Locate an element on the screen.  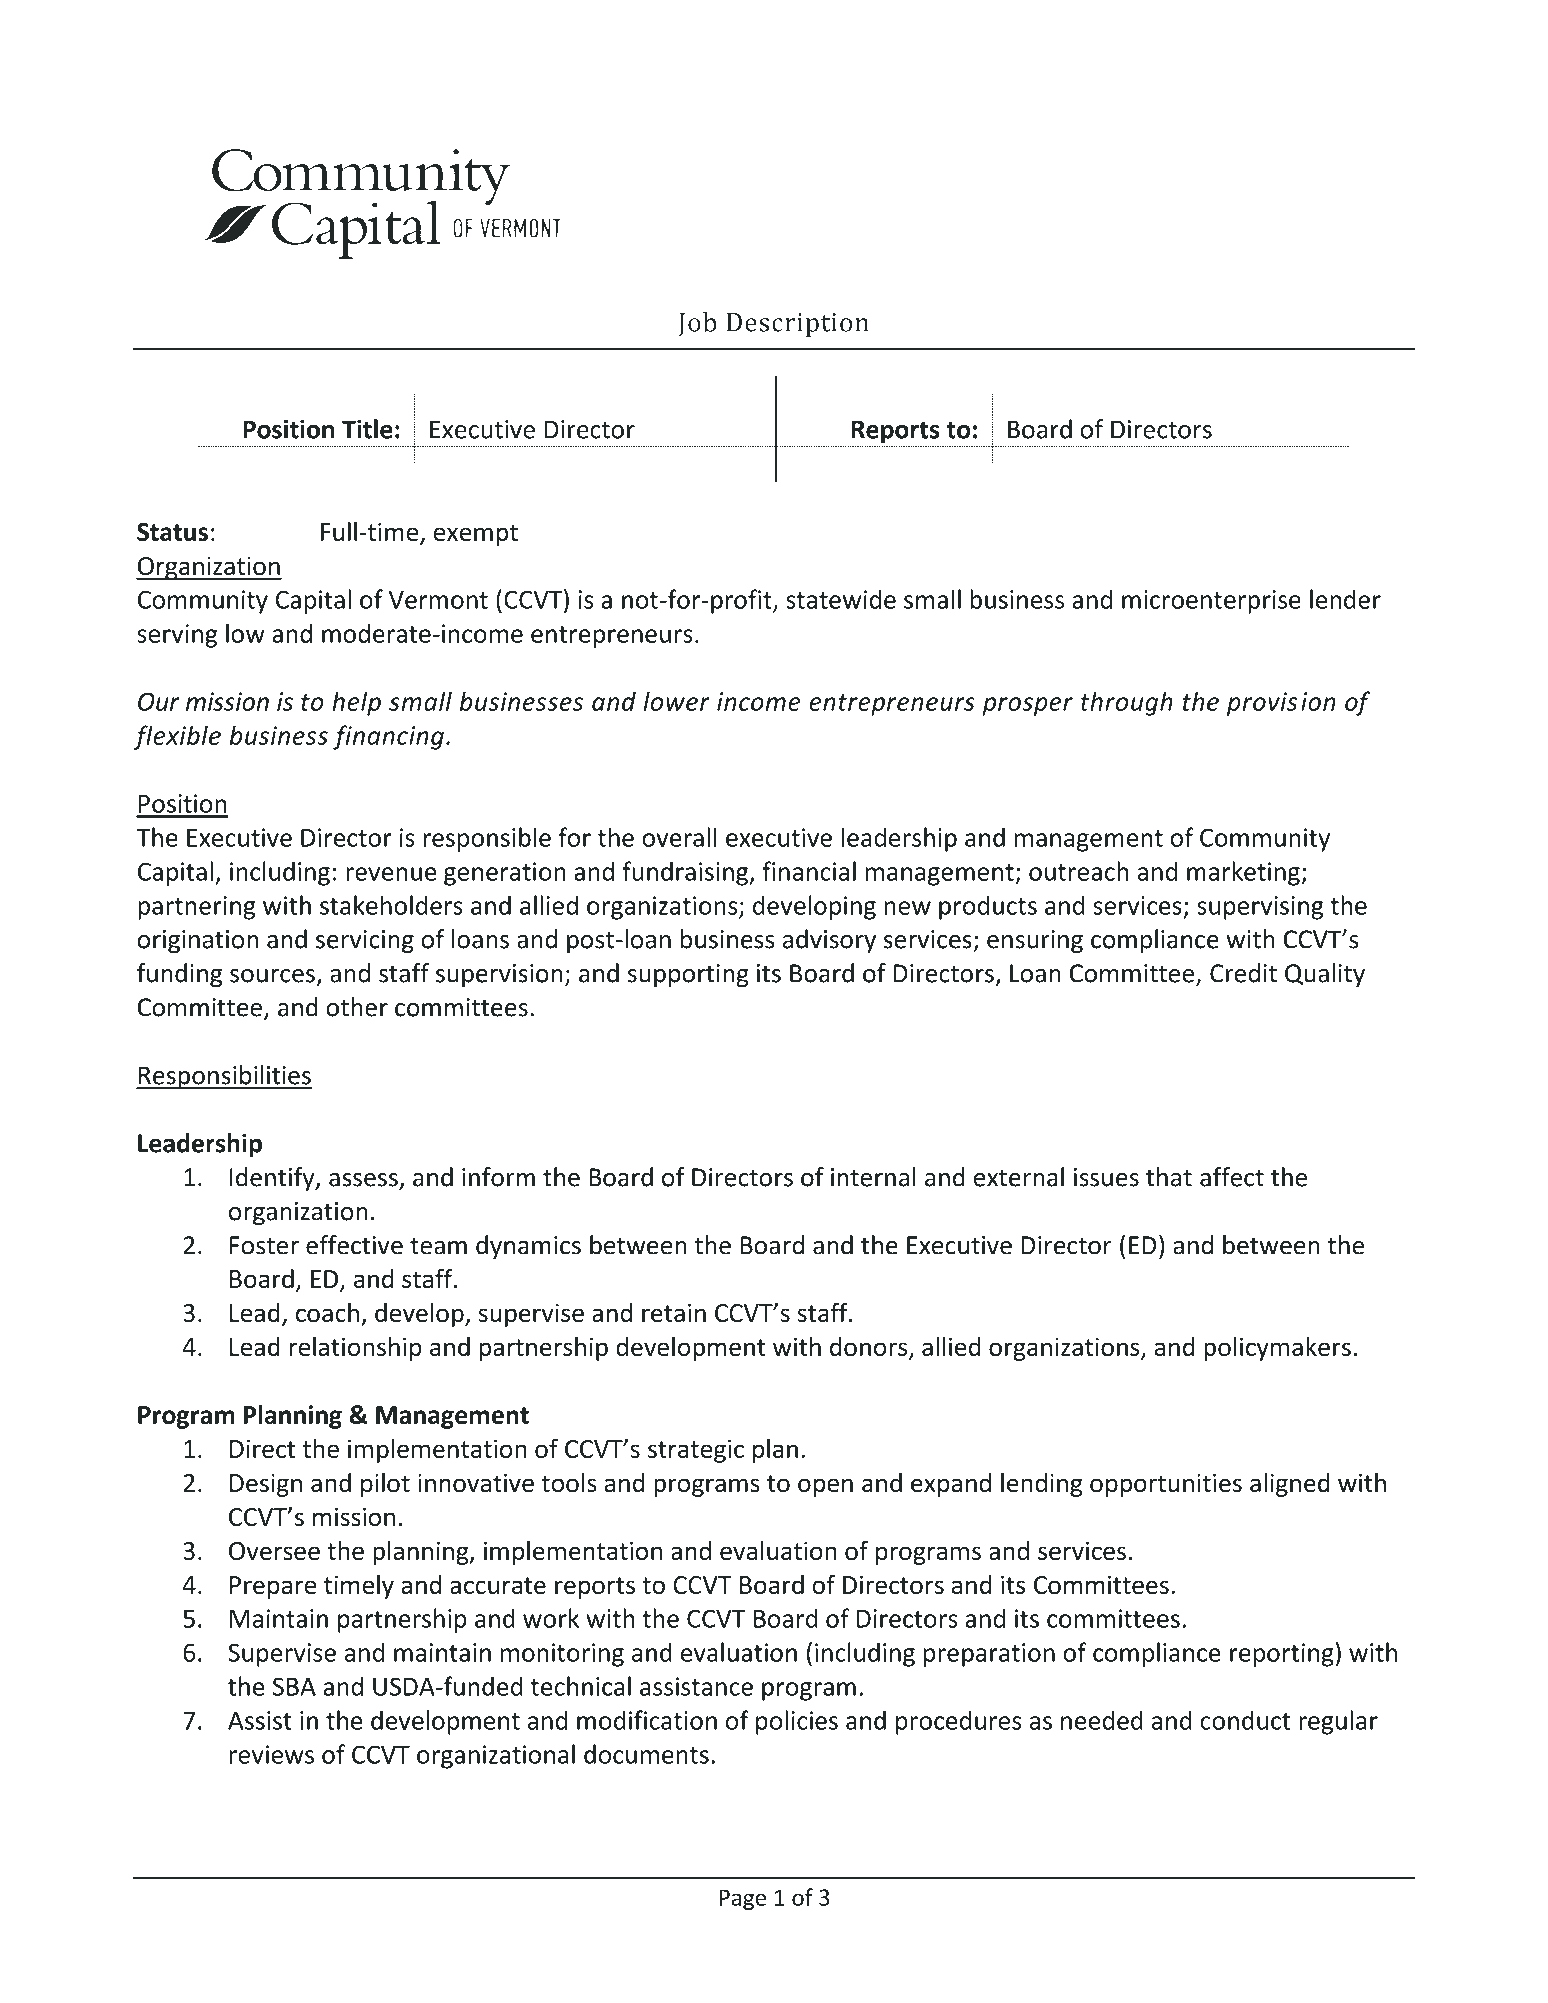
Responsibilities is located at coordinates (224, 1077).
